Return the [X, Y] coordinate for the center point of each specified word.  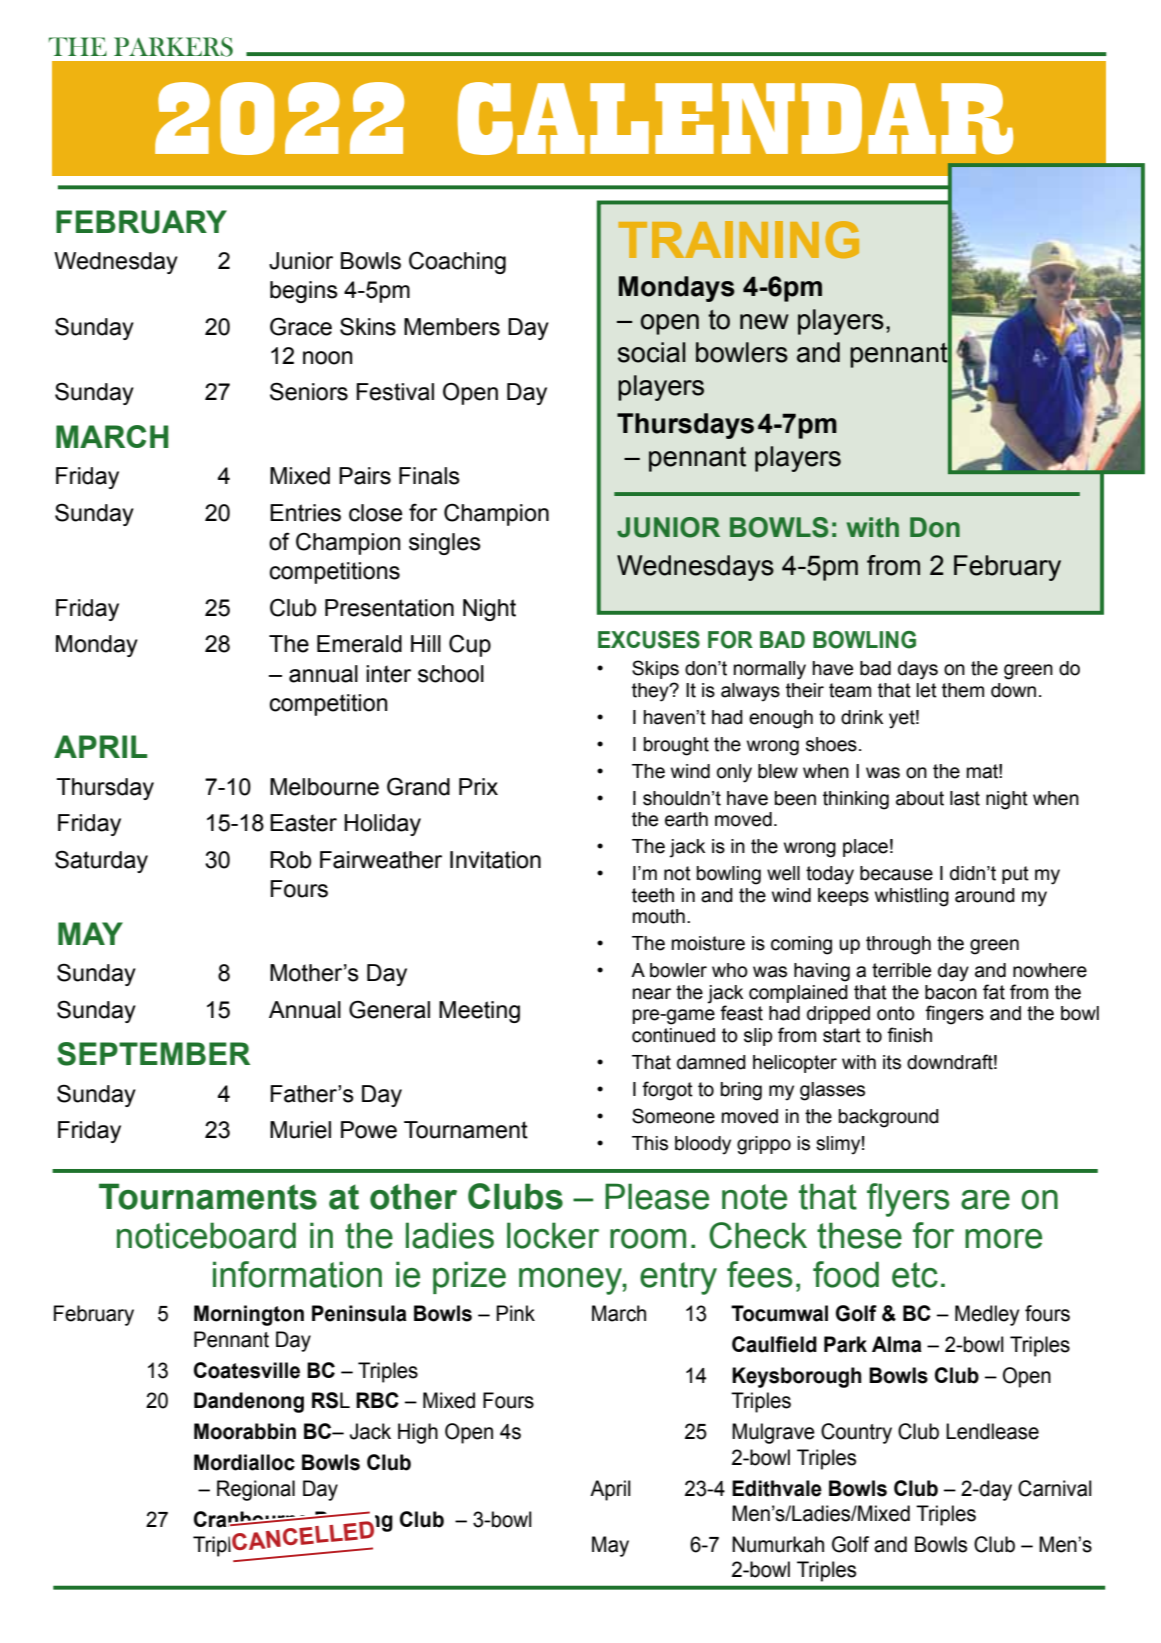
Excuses [649, 640]
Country [856, 1433]
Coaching [457, 262]
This [650, 1143]
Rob [290, 860]
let [926, 690]
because [896, 873]
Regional [256, 1490]
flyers [908, 1200]
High [418, 1433]
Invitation [495, 860]
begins [304, 292]
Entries [305, 513]
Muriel [300, 1130]
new [764, 322]
